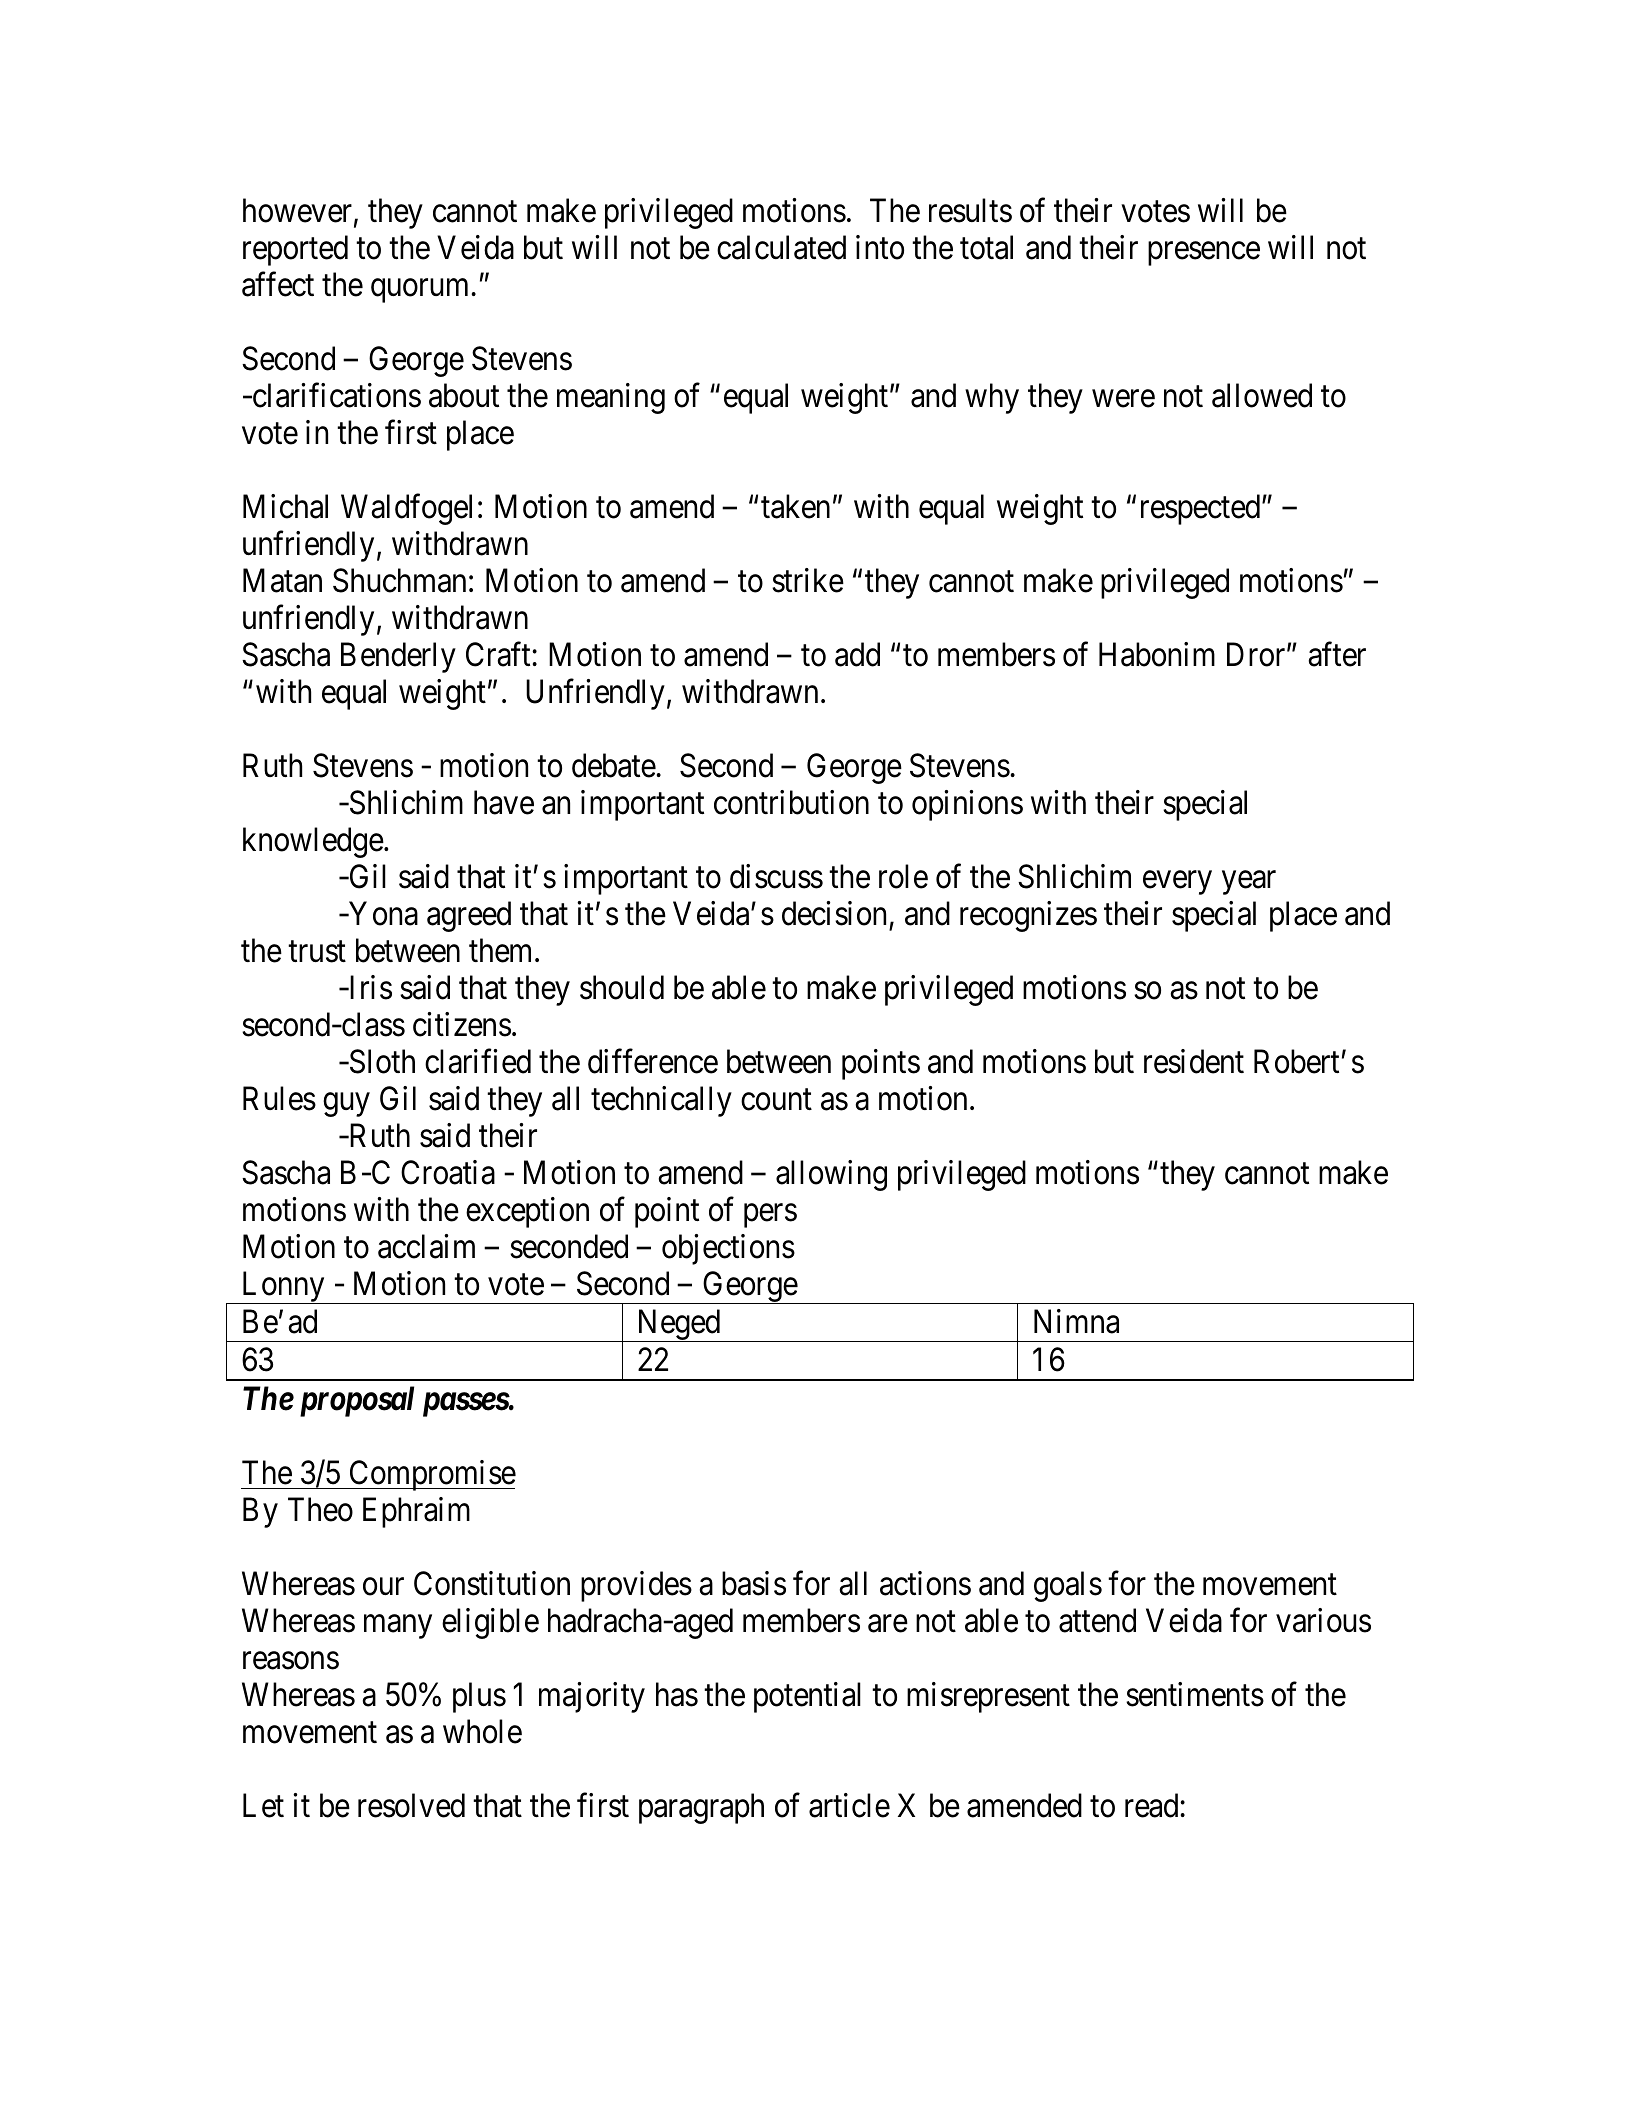 The height and width of the image is (2123, 1640). I want to click on presence, so click(1204, 254).
